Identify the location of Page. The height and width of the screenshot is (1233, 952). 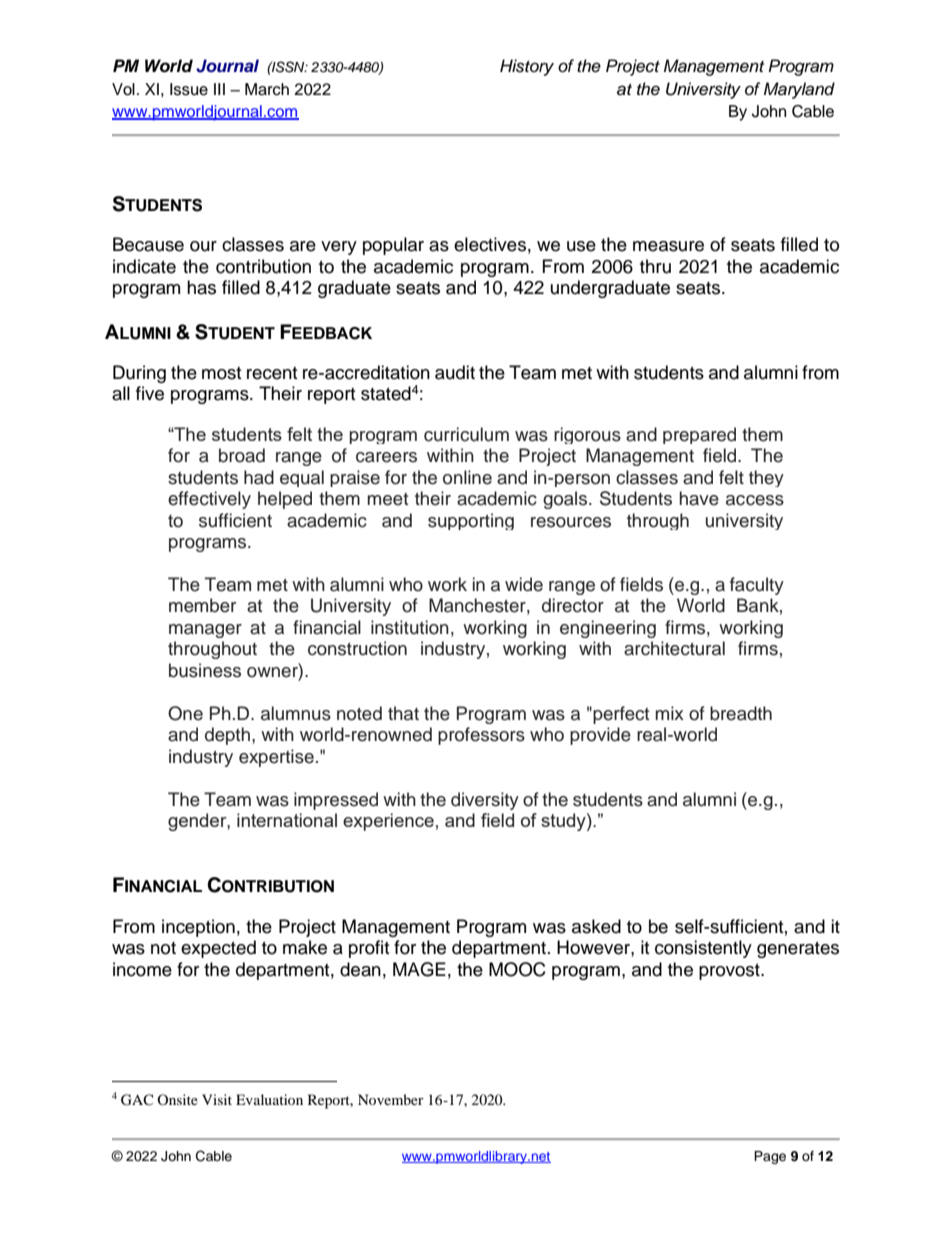
(770, 1157).
